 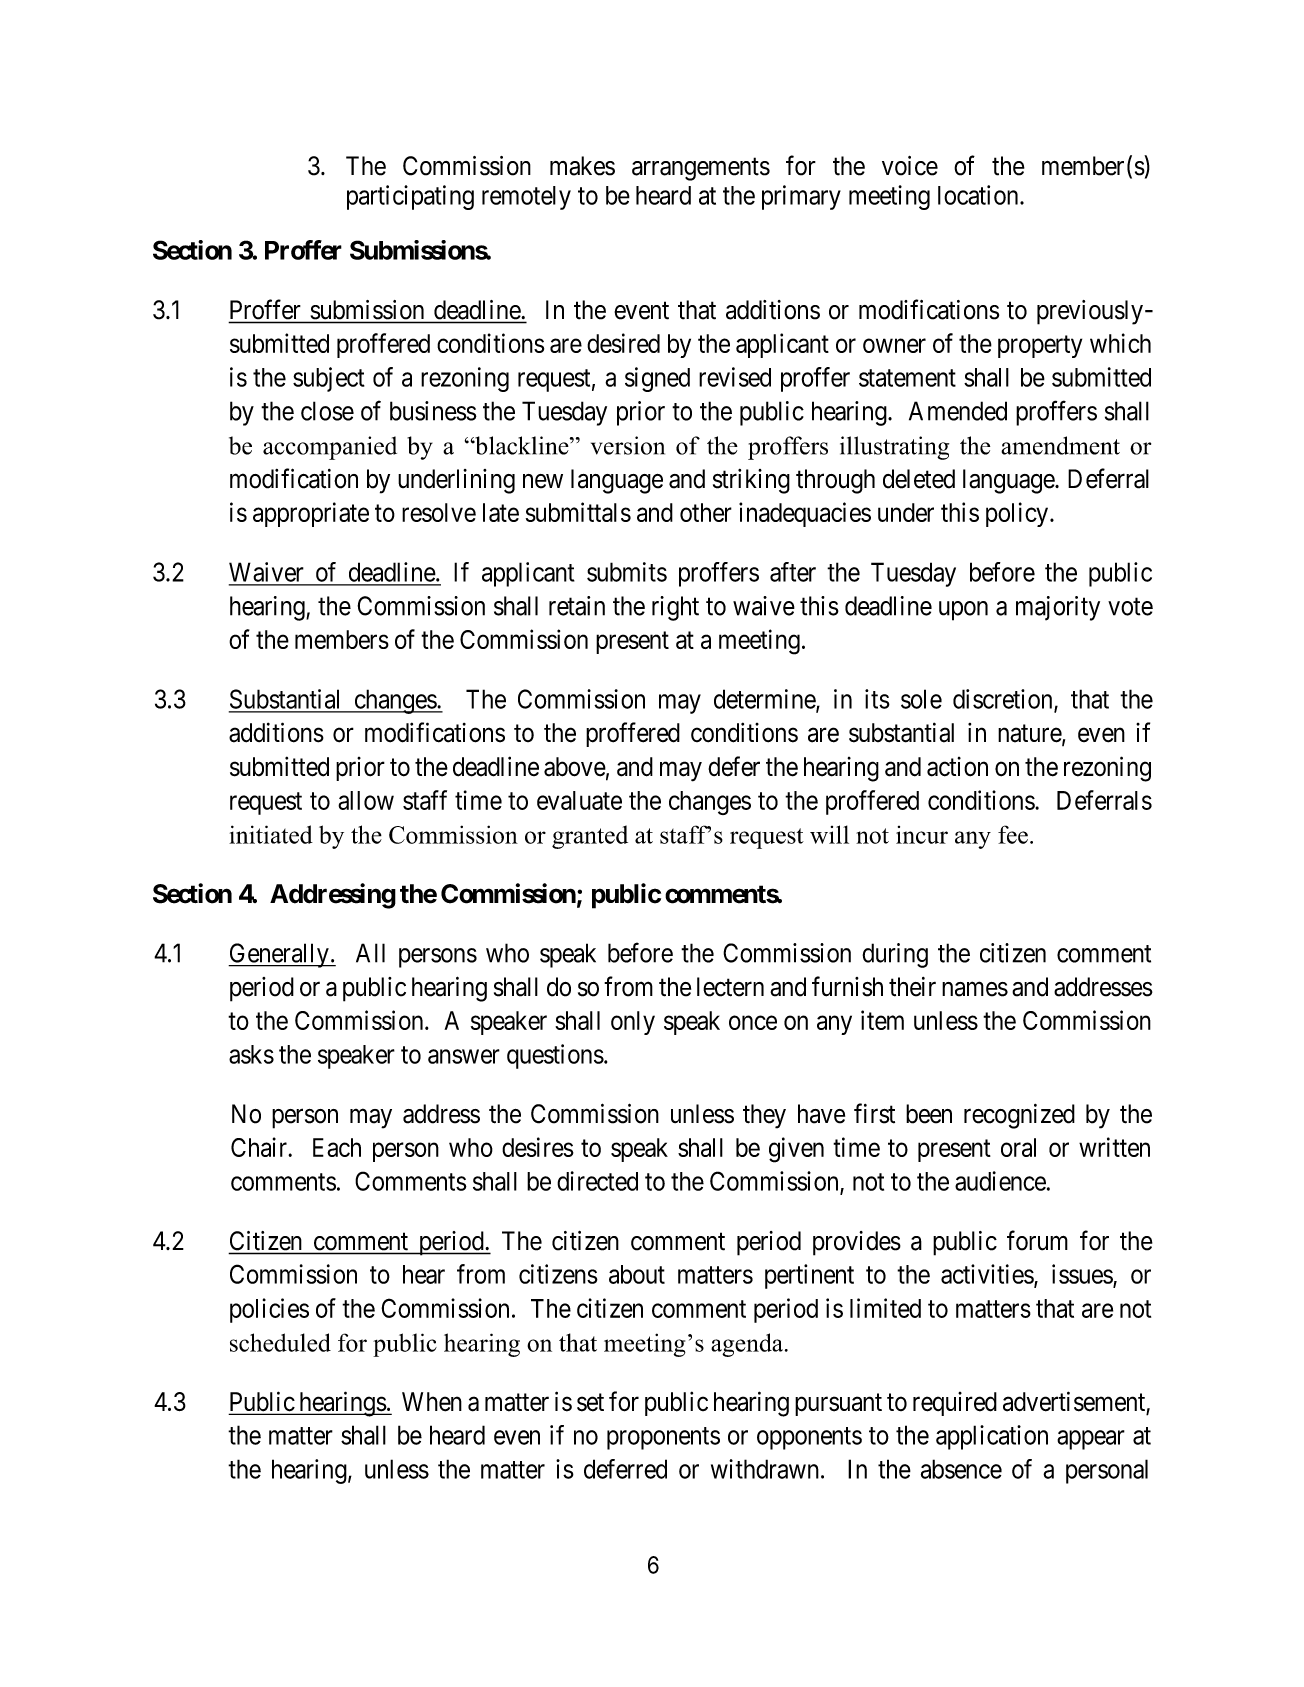 What do you see at coordinates (366, 800) in the image?
I see `allow` at bounding box center [366, 800].
